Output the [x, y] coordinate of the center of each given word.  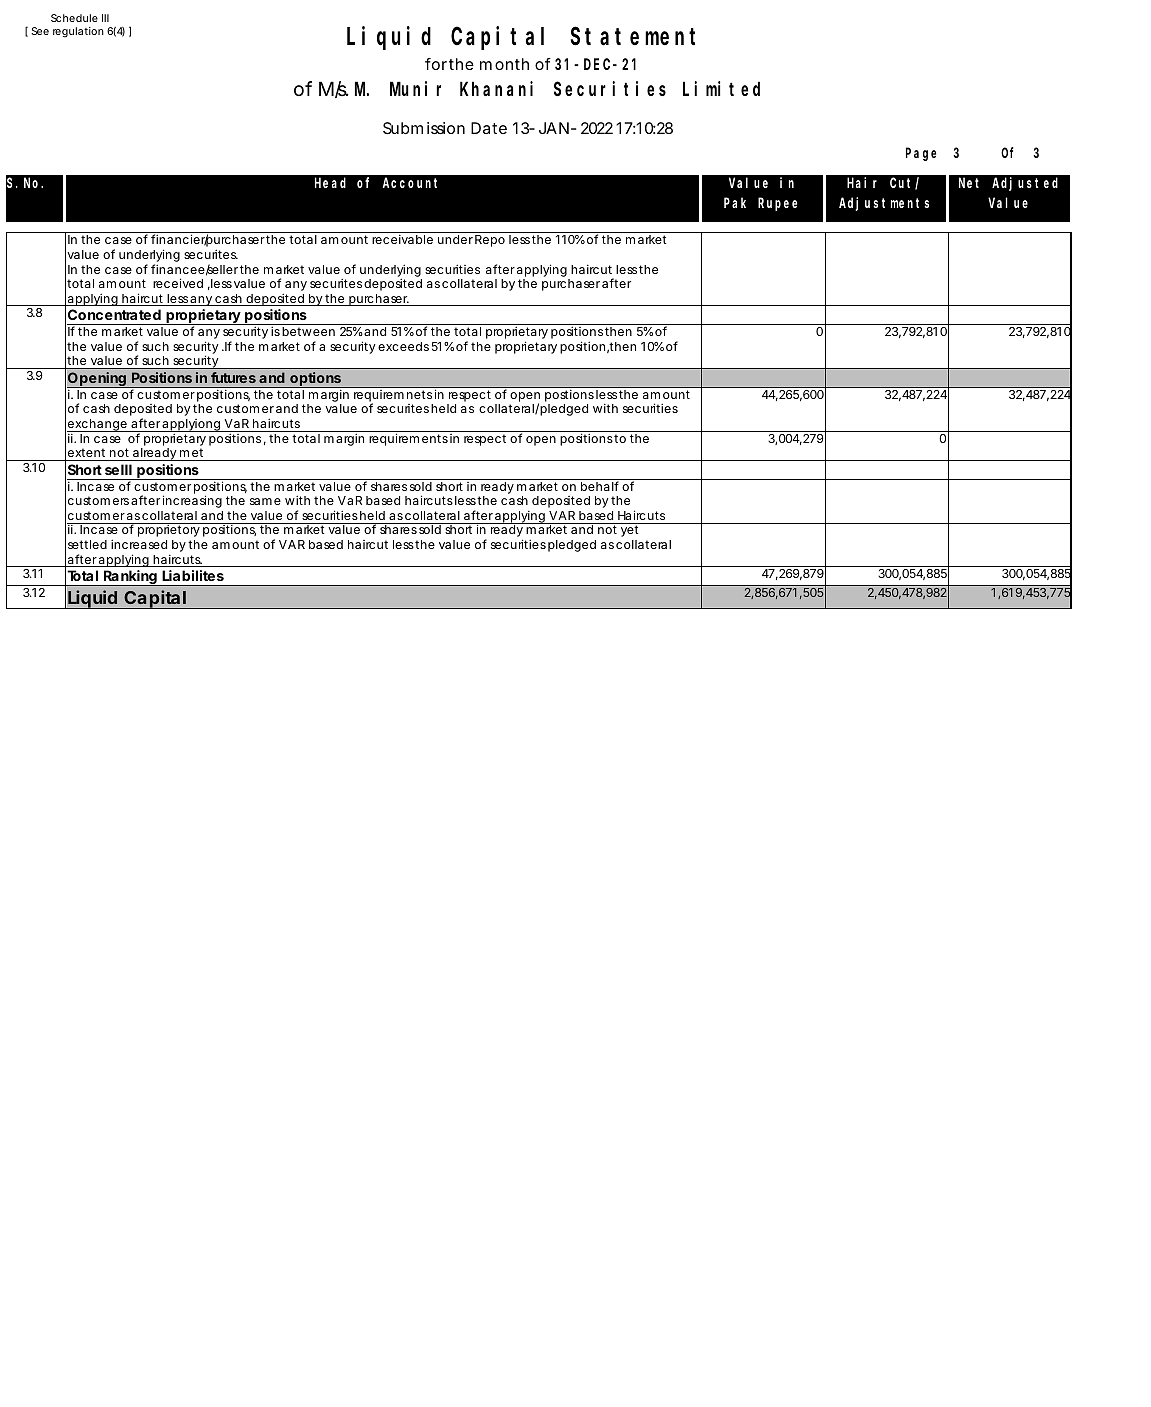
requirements [408, 439]
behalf [600, 486]
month [504, 64]
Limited [721, 88]
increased [139, 544]
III [105, 18]
